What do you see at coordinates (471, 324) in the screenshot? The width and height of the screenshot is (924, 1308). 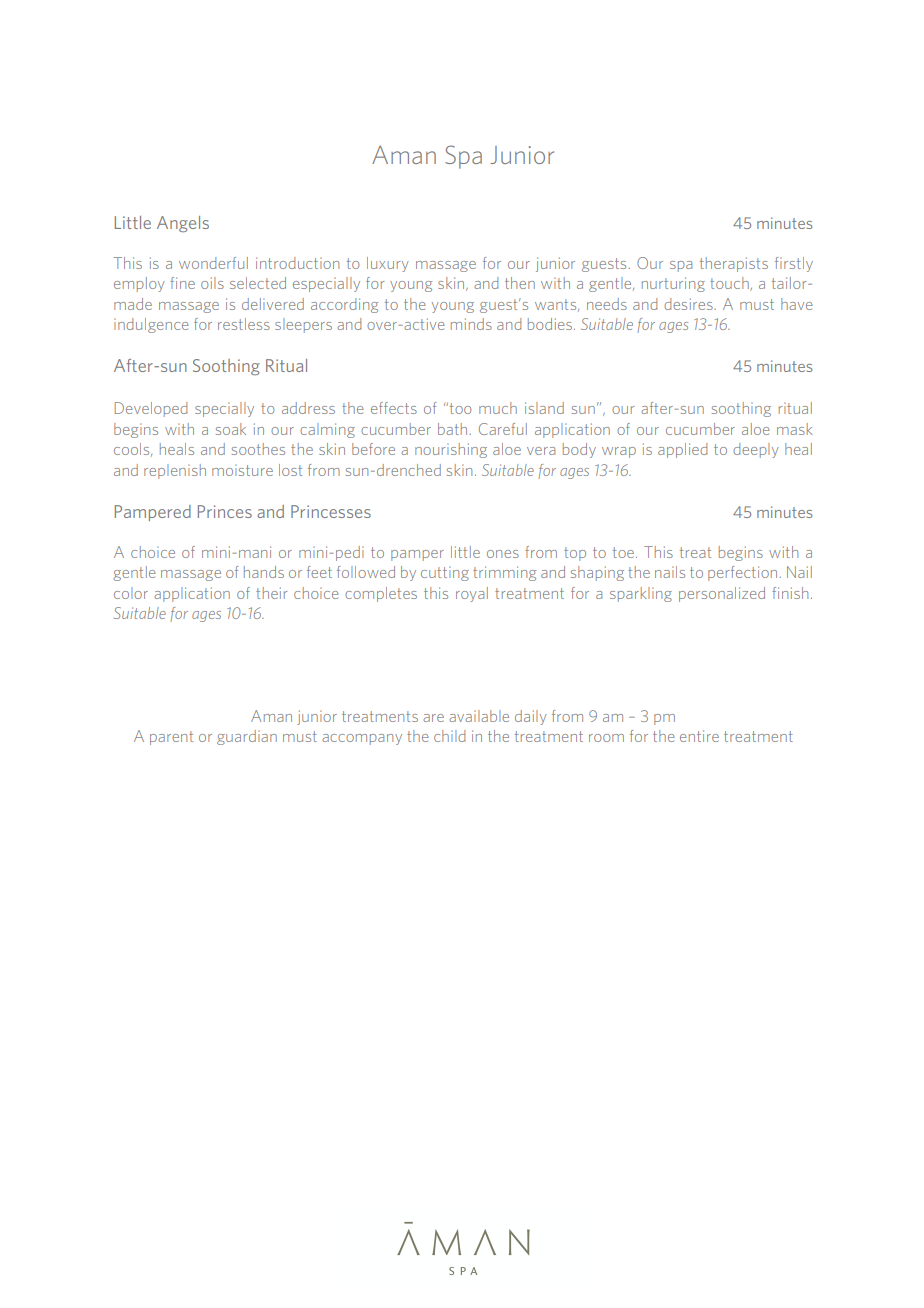 I see `minds` at bounding box center [471, 324].
